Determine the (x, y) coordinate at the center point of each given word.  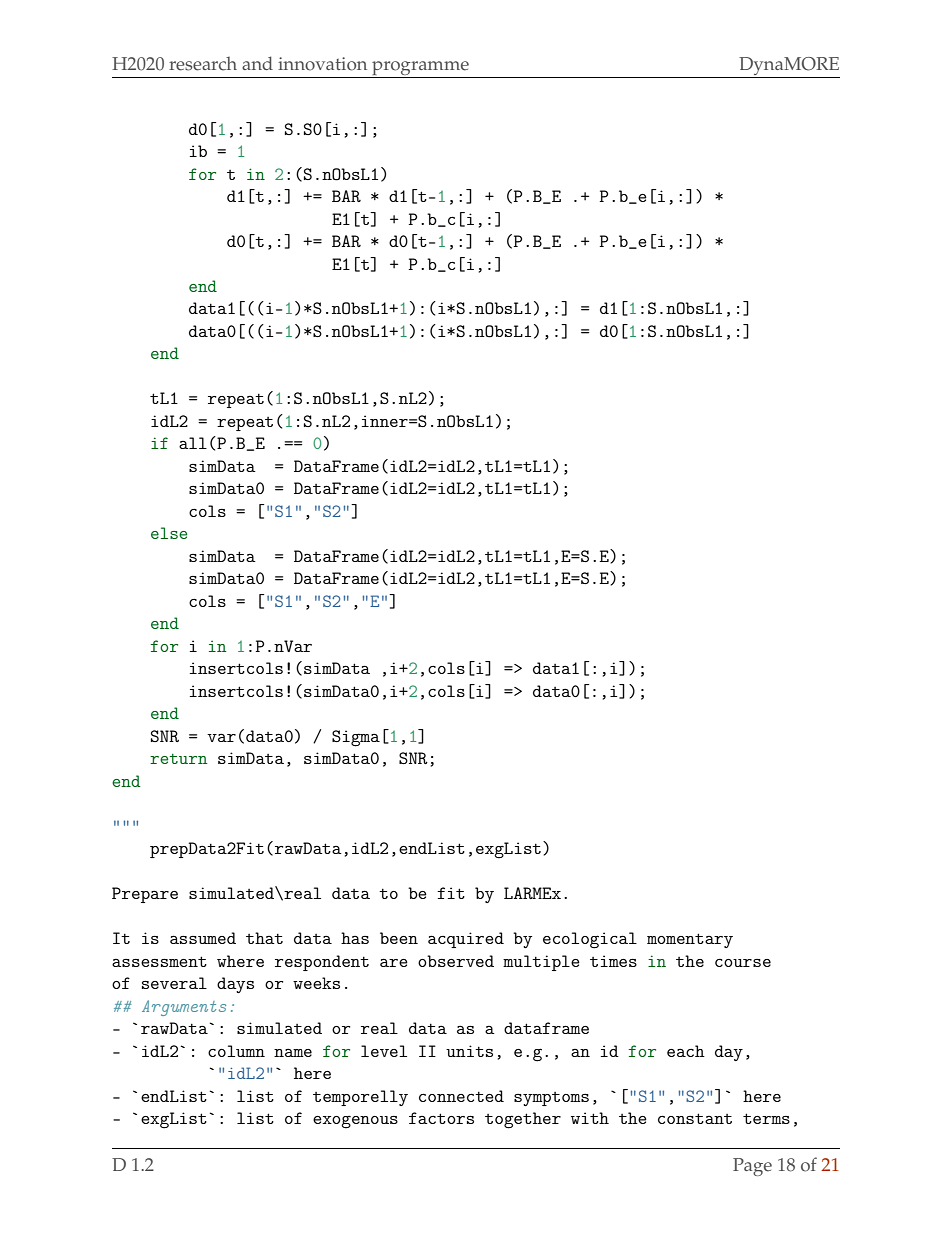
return (179, 759)
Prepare (145, 895)
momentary (690, 940)
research (203, 64)
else (169, 533)
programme (420, 69)
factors (441, 1118)
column (236, 1051)
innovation (322, 64)
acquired (466, 940)
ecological (590, 940)
